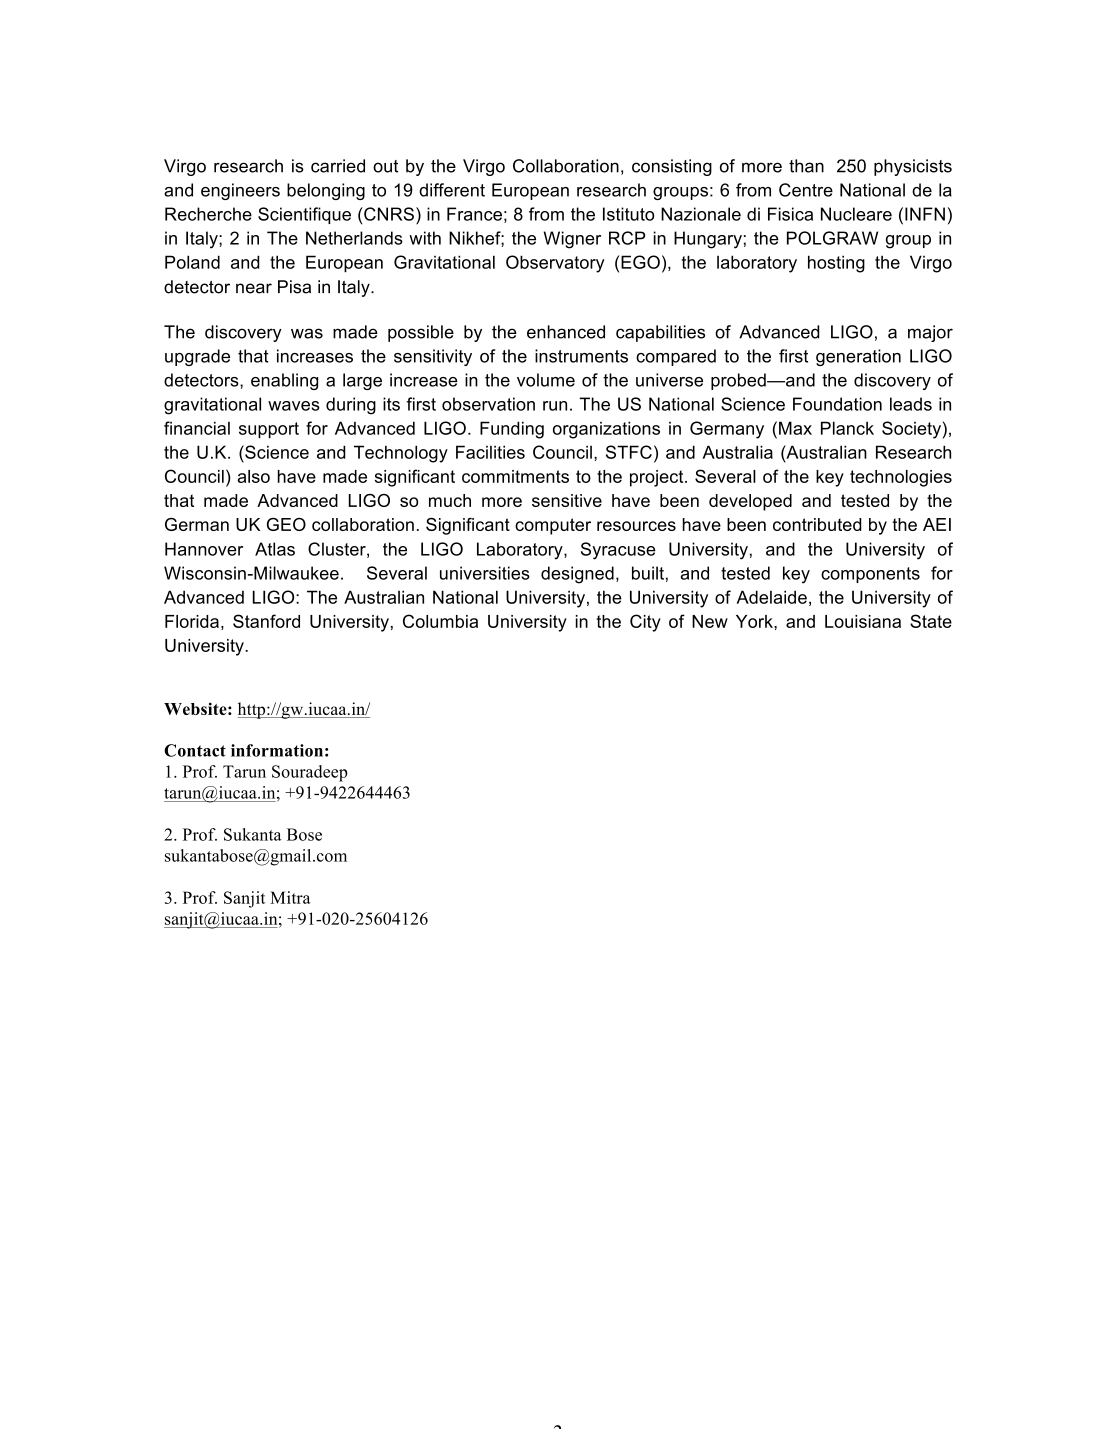  What do you see at coordinates (266, 621) in the image?
I see `Stanford` at bounding box center [266, 621].
